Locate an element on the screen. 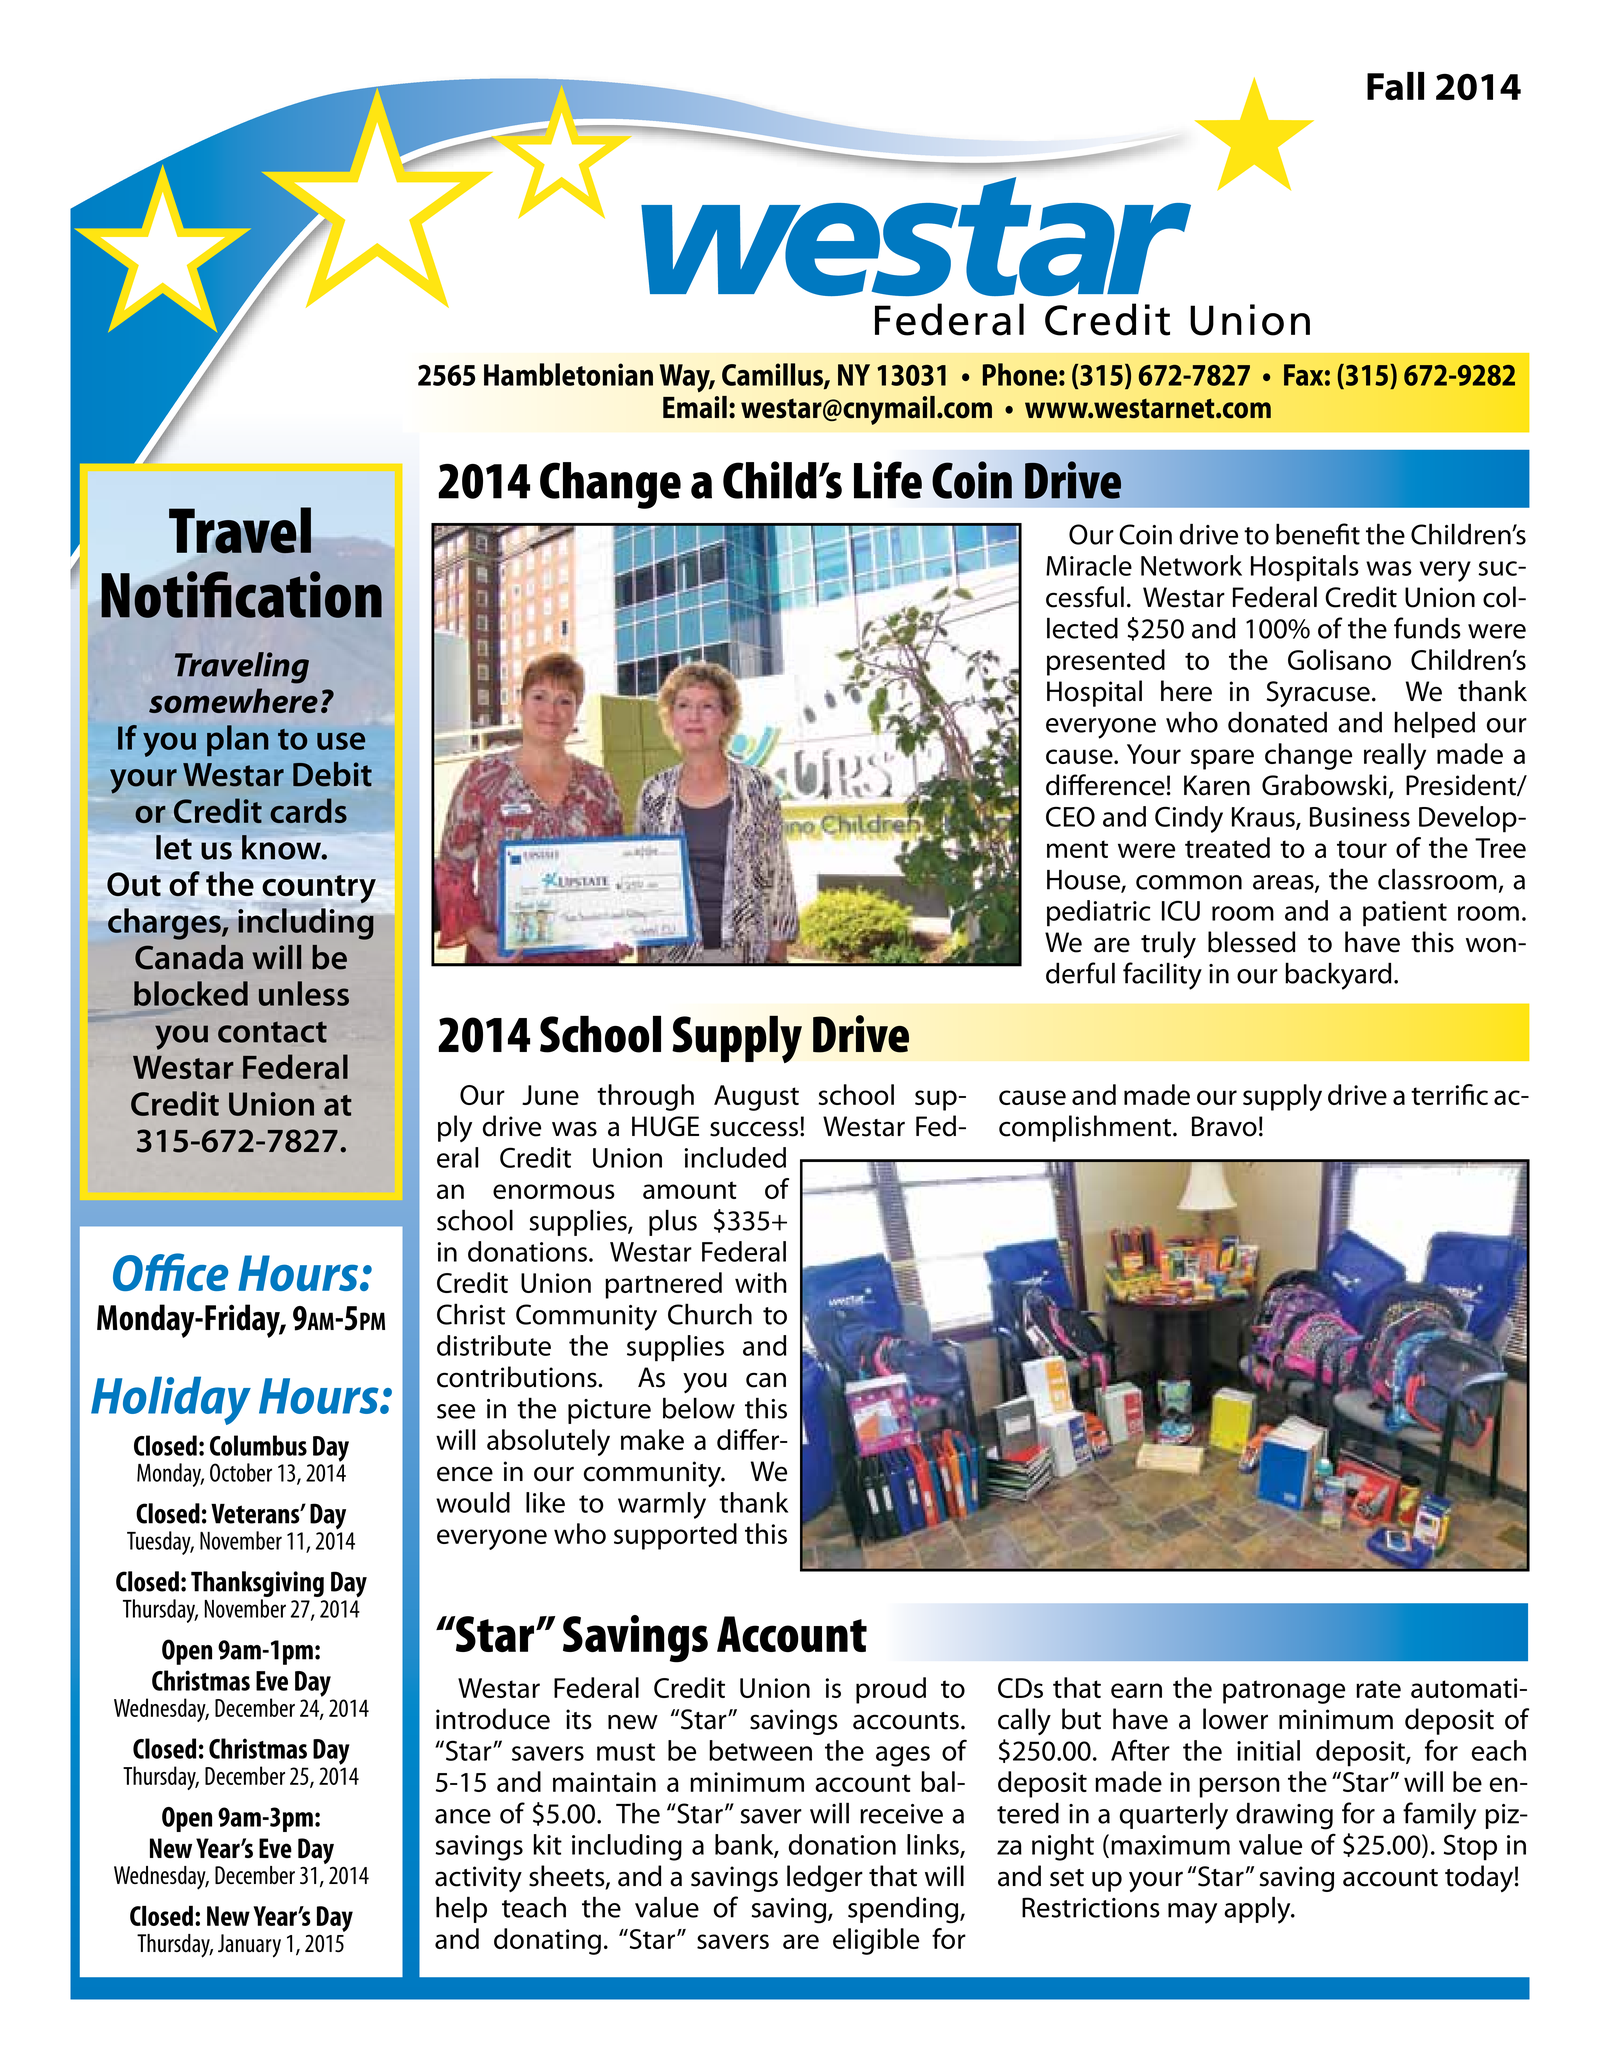 This screenshot has height=2070, width=1600. ledger is located at coordinates (825, 1878).
